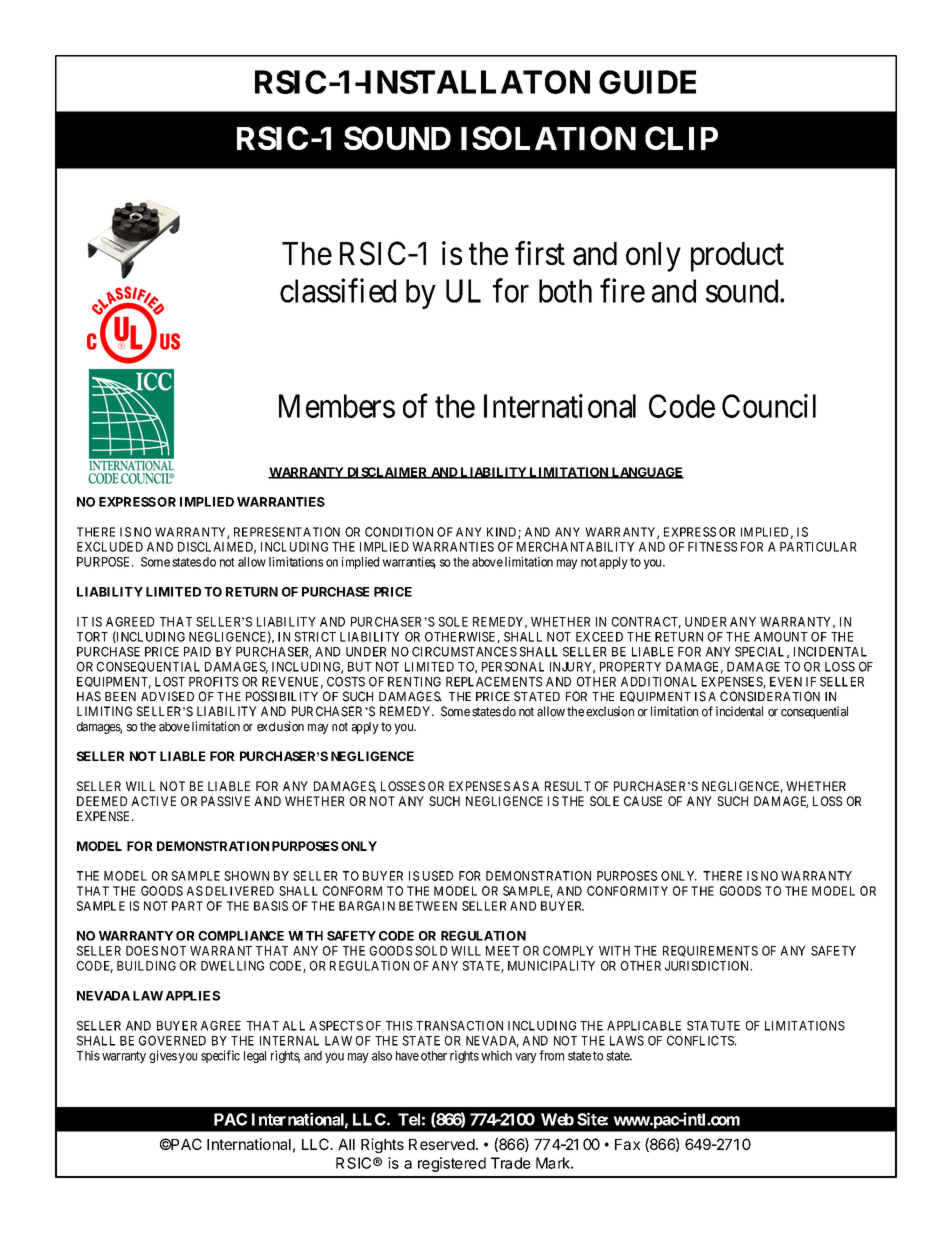  What do you see at coordinates (647, 473) in the screenshot?
I see `LANGUAGE` at bounding box center [647, 473].
